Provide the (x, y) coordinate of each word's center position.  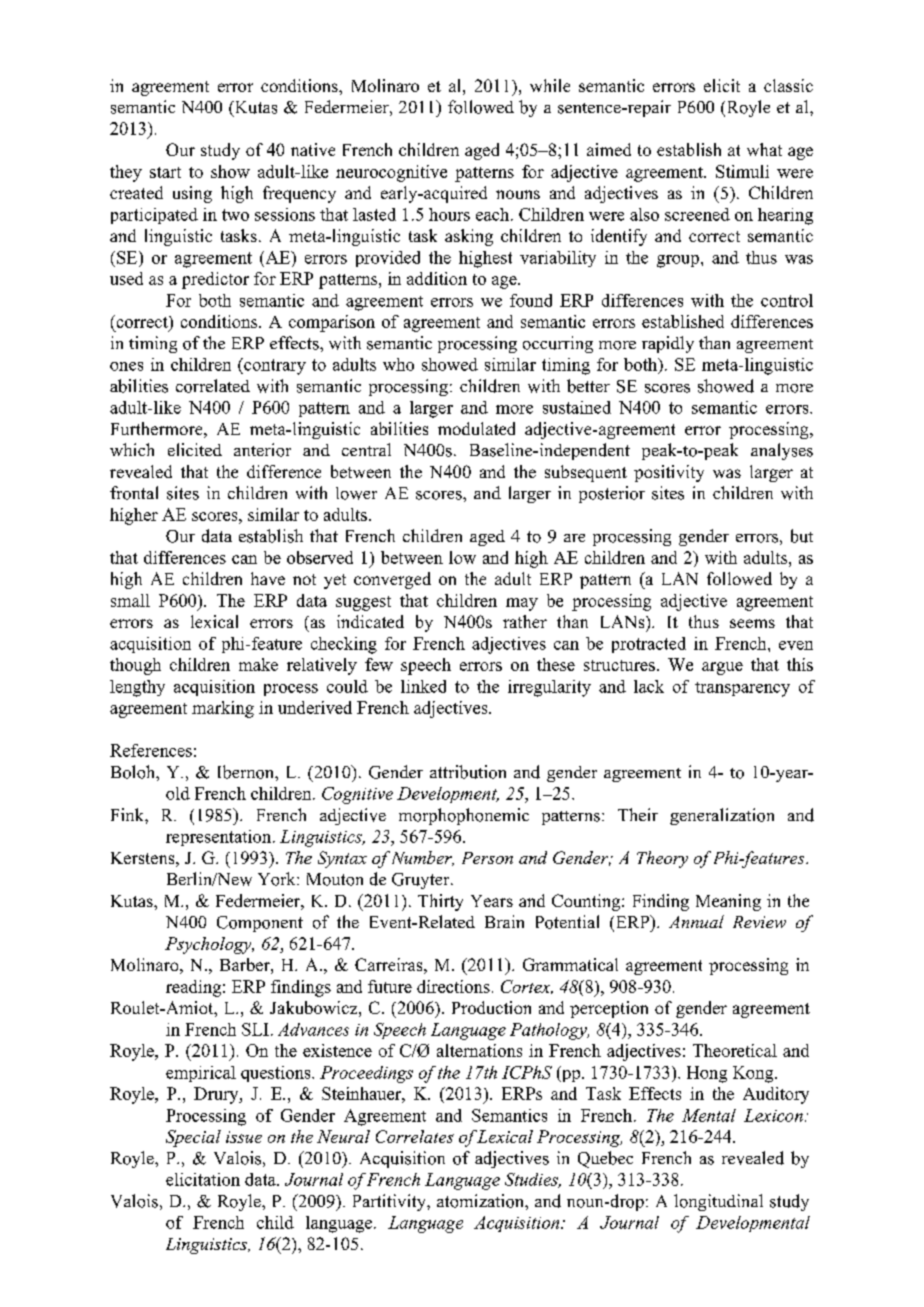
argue (722, 668)
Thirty (440, 902)
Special (193, 1138)
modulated (476, 428)
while (550, 85)
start (165, 172)
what (764, 149)
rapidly (668, 344)
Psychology (209, 945)
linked (423, 686)
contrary (274, 366)
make (258, 664)
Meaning (728, 902)
